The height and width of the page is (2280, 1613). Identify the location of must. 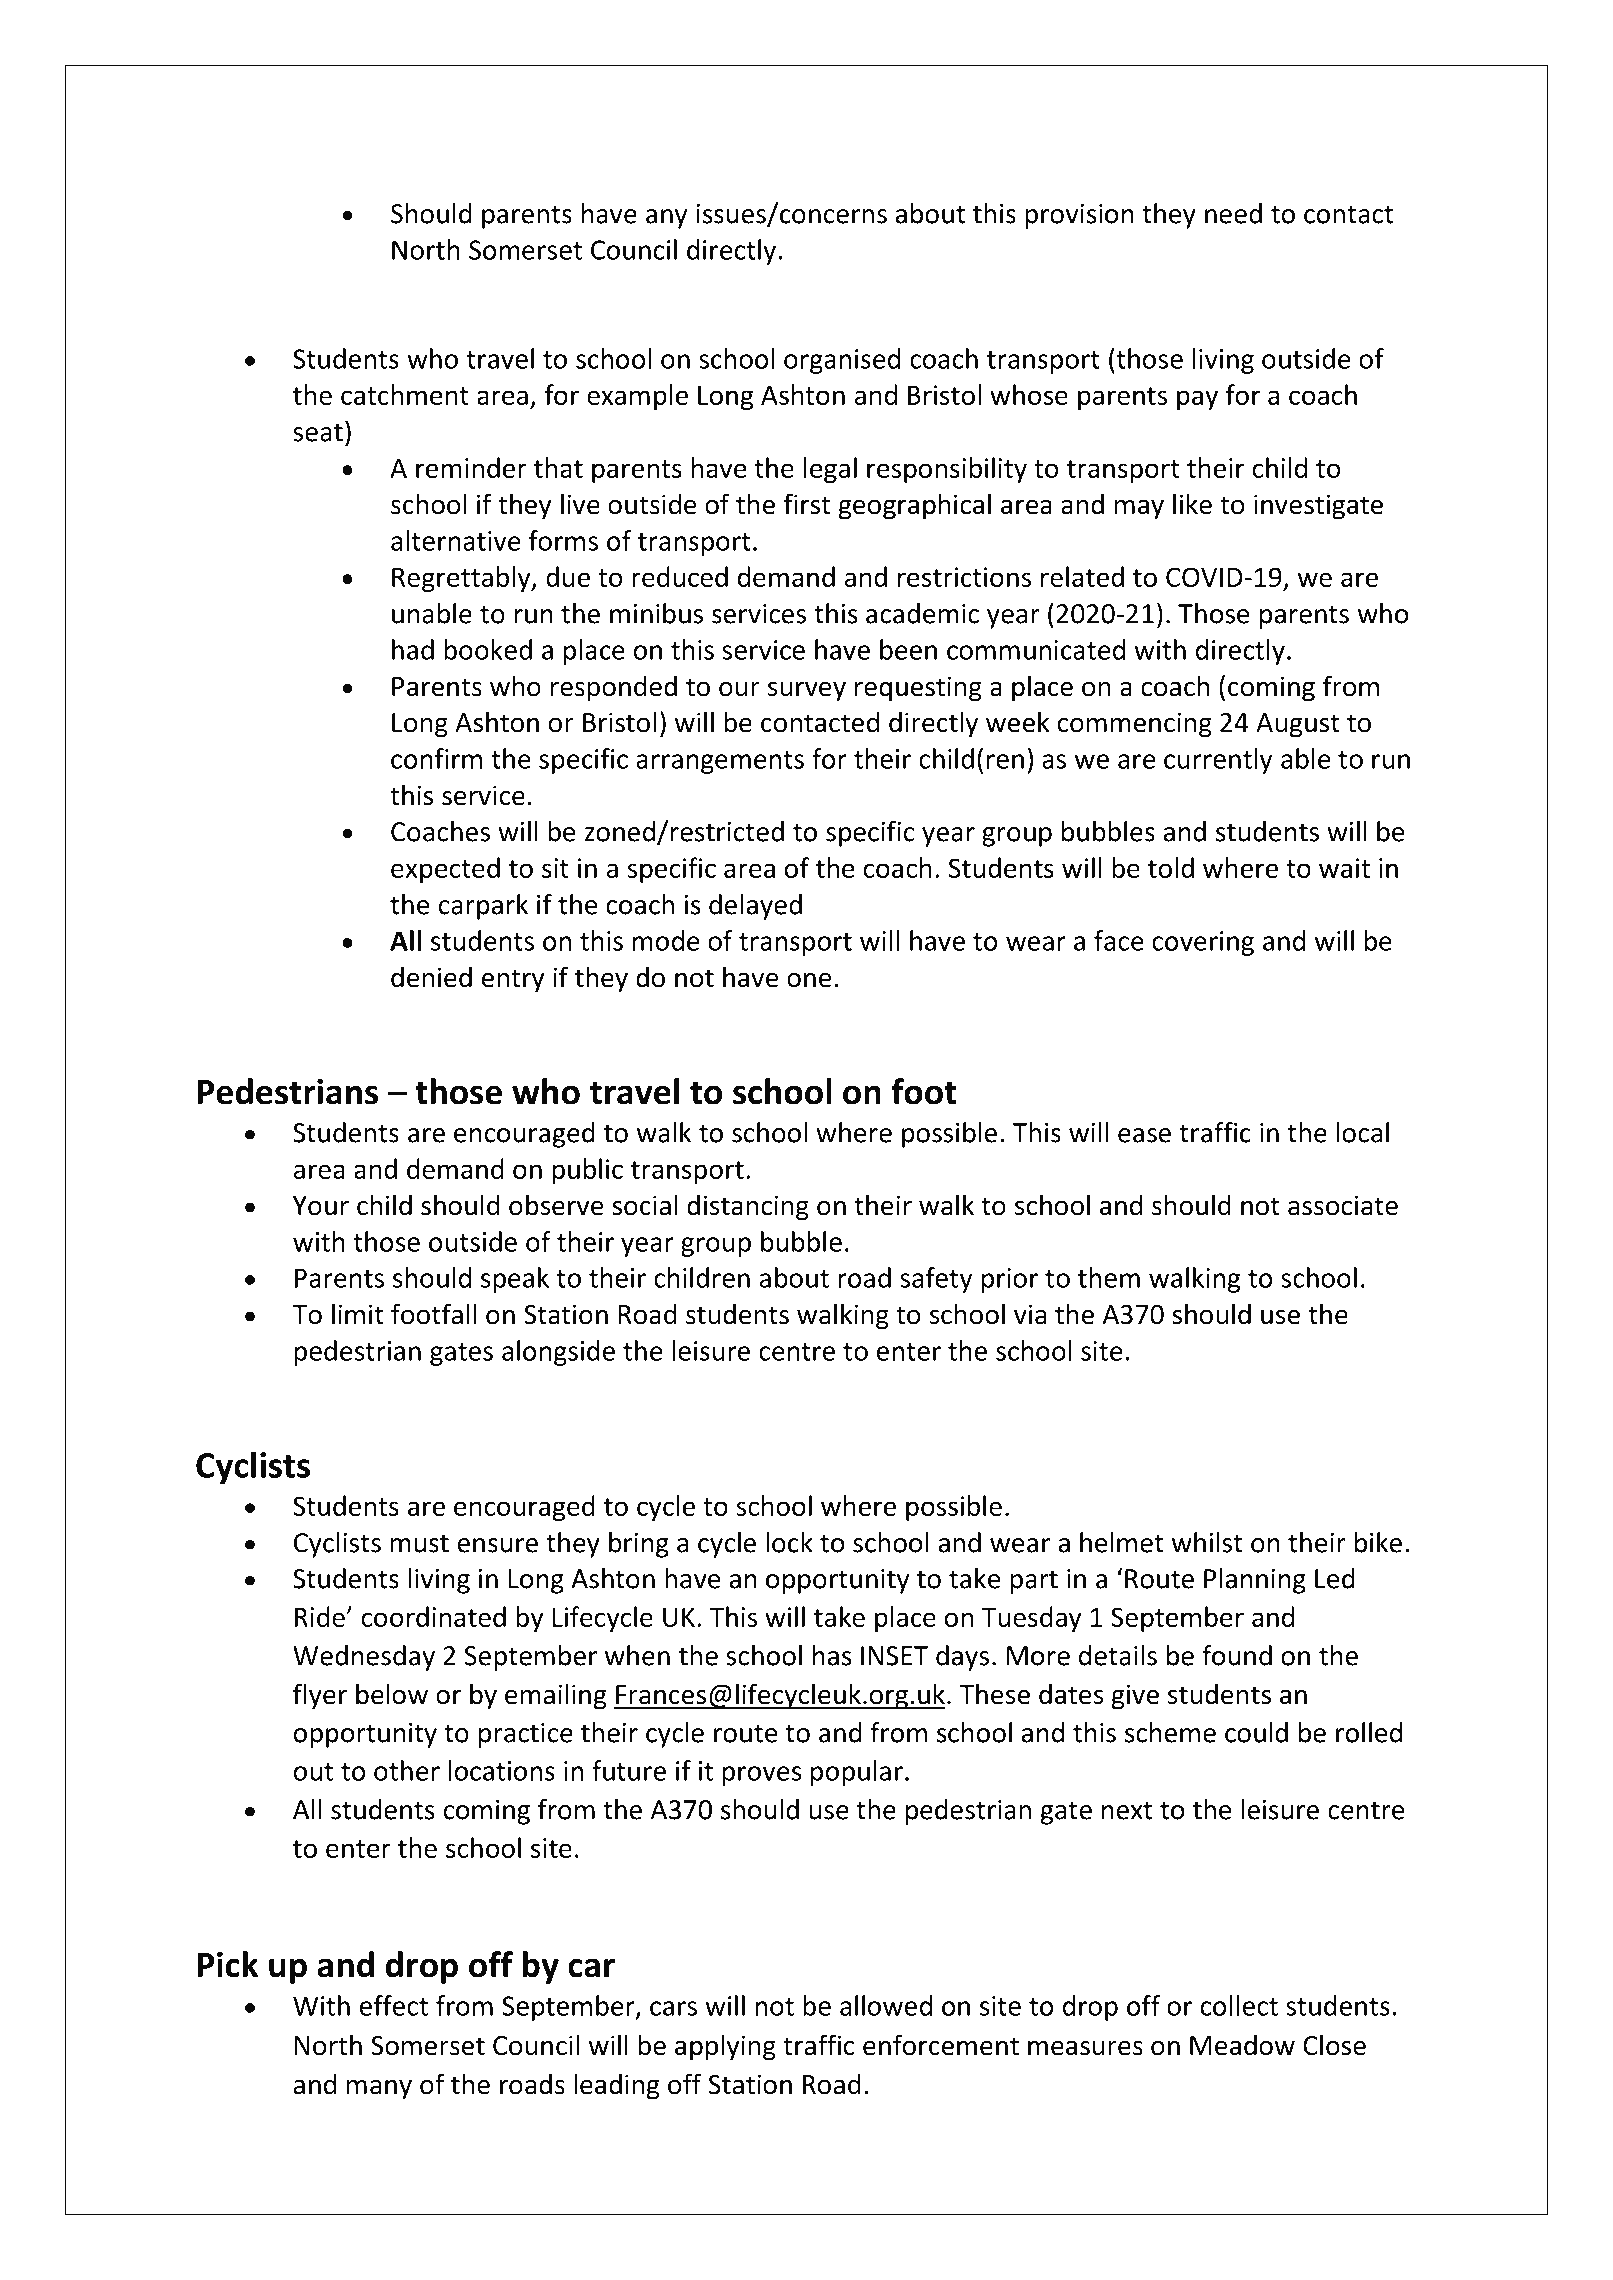
(419, 1543).
